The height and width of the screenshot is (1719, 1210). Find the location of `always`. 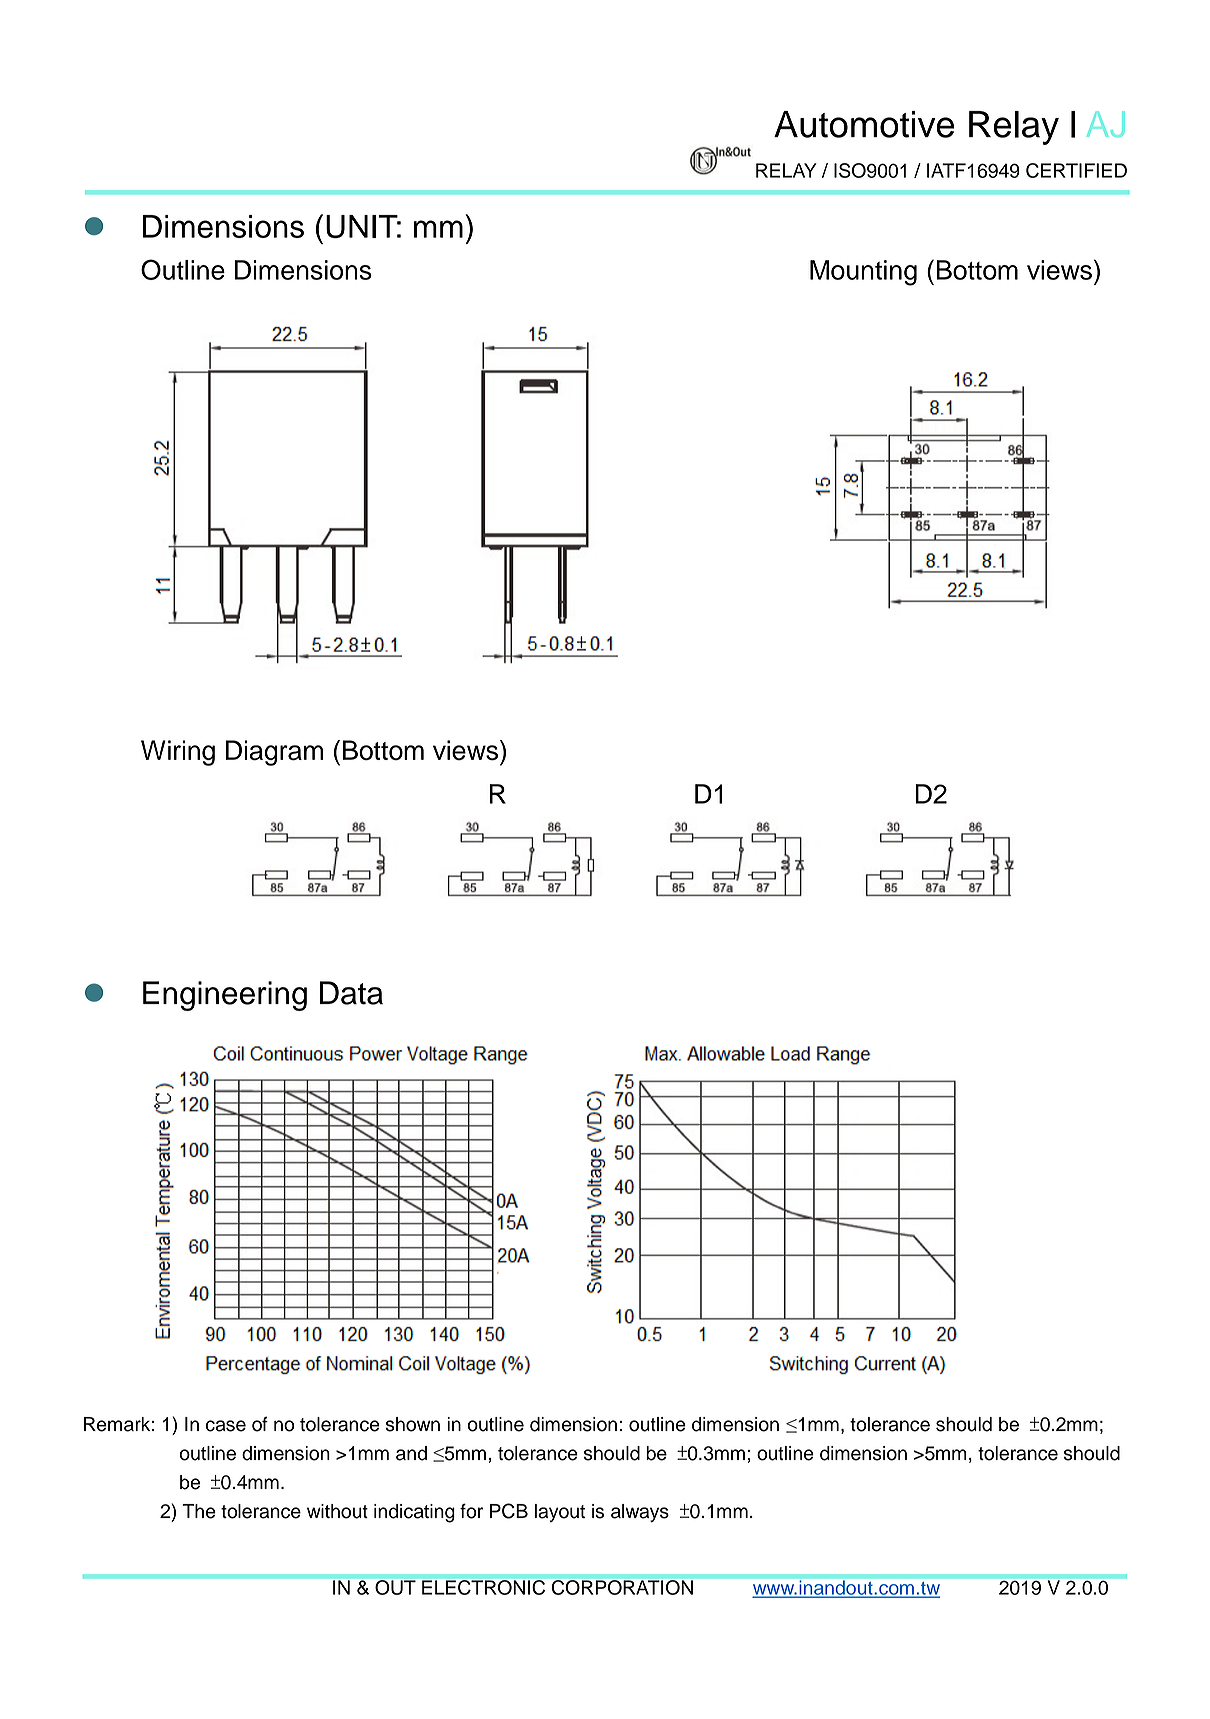

always is located at coordinates (640, 1513).
